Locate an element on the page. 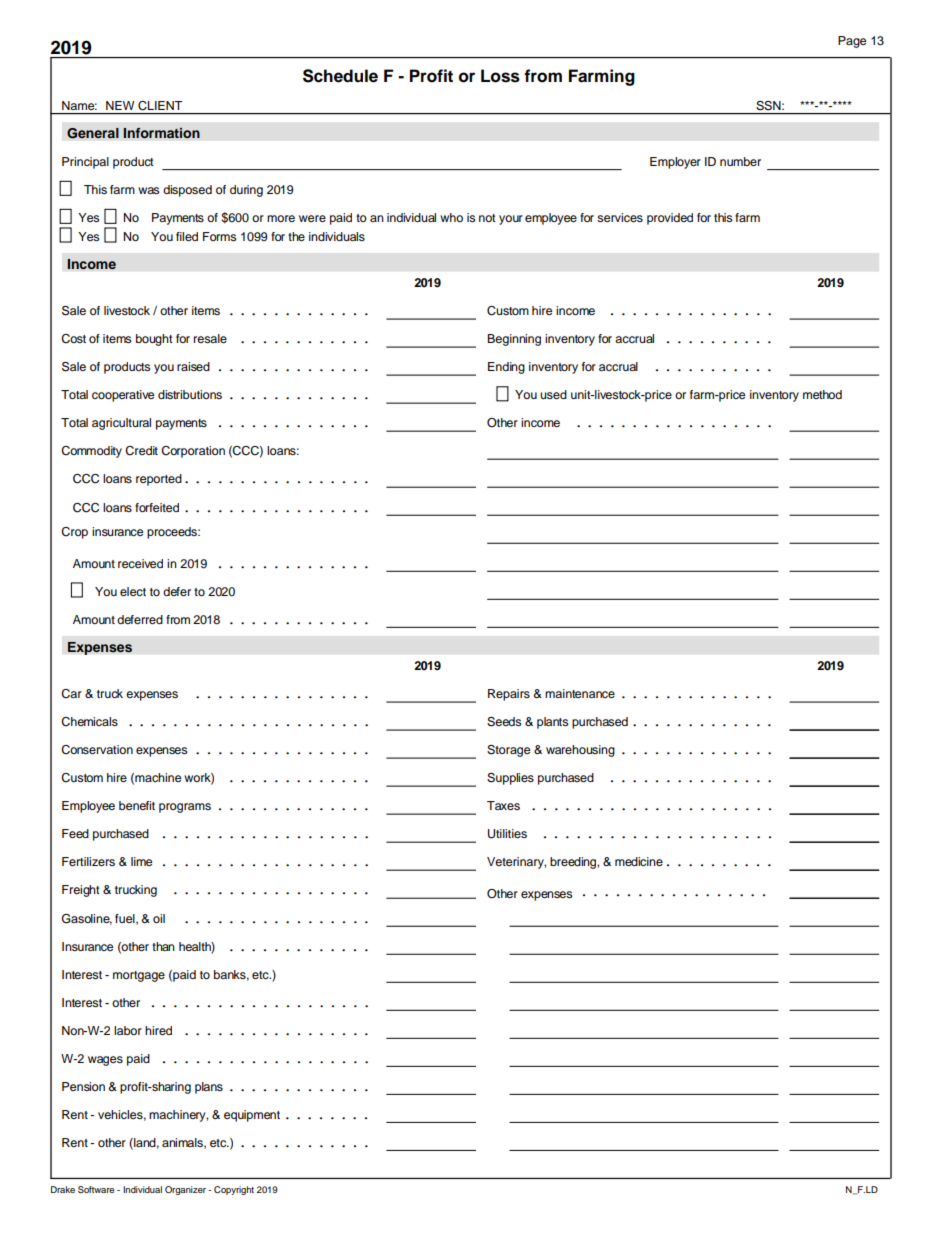  equipment is located at coordinates (252, 1116).
